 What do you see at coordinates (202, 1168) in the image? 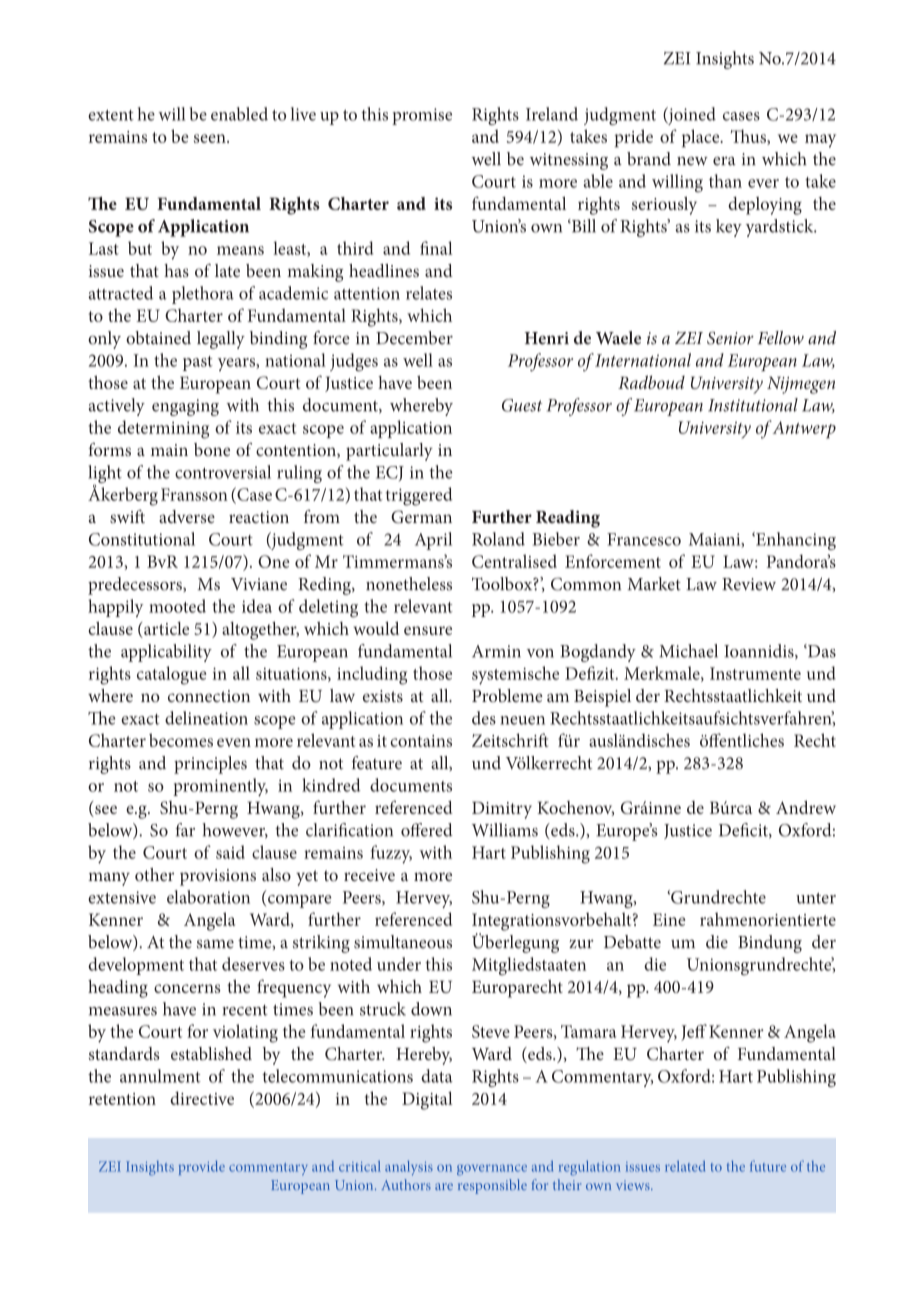
I see `provide` at bounding box center [202, 1168].
